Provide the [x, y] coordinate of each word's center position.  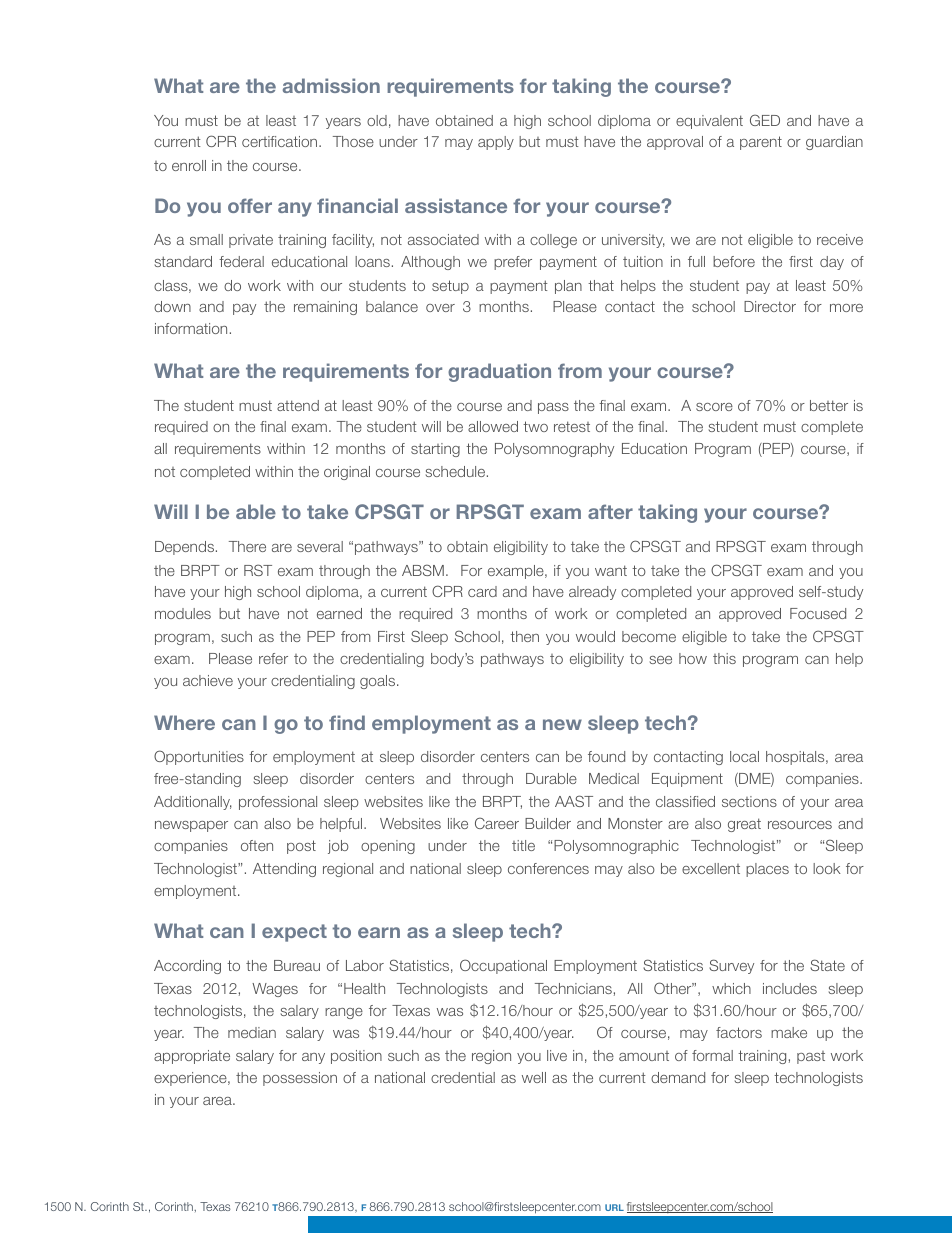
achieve [208, 680]
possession [300, 1079]
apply [496, 143]
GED [765, 120]
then [524, 636]
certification [281, 141]
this [724, 658]
